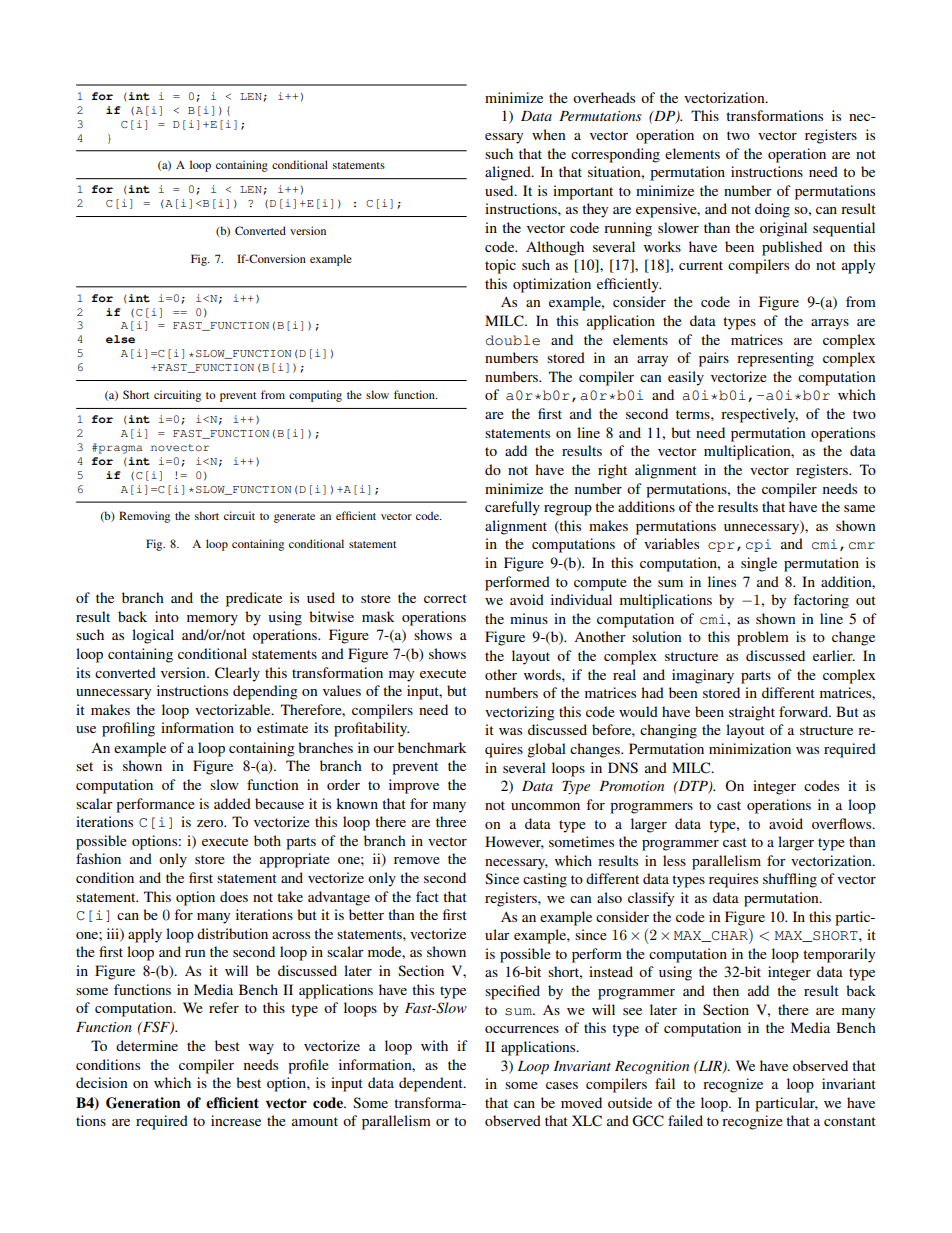  I want to click on remove, so click(417, 860).
